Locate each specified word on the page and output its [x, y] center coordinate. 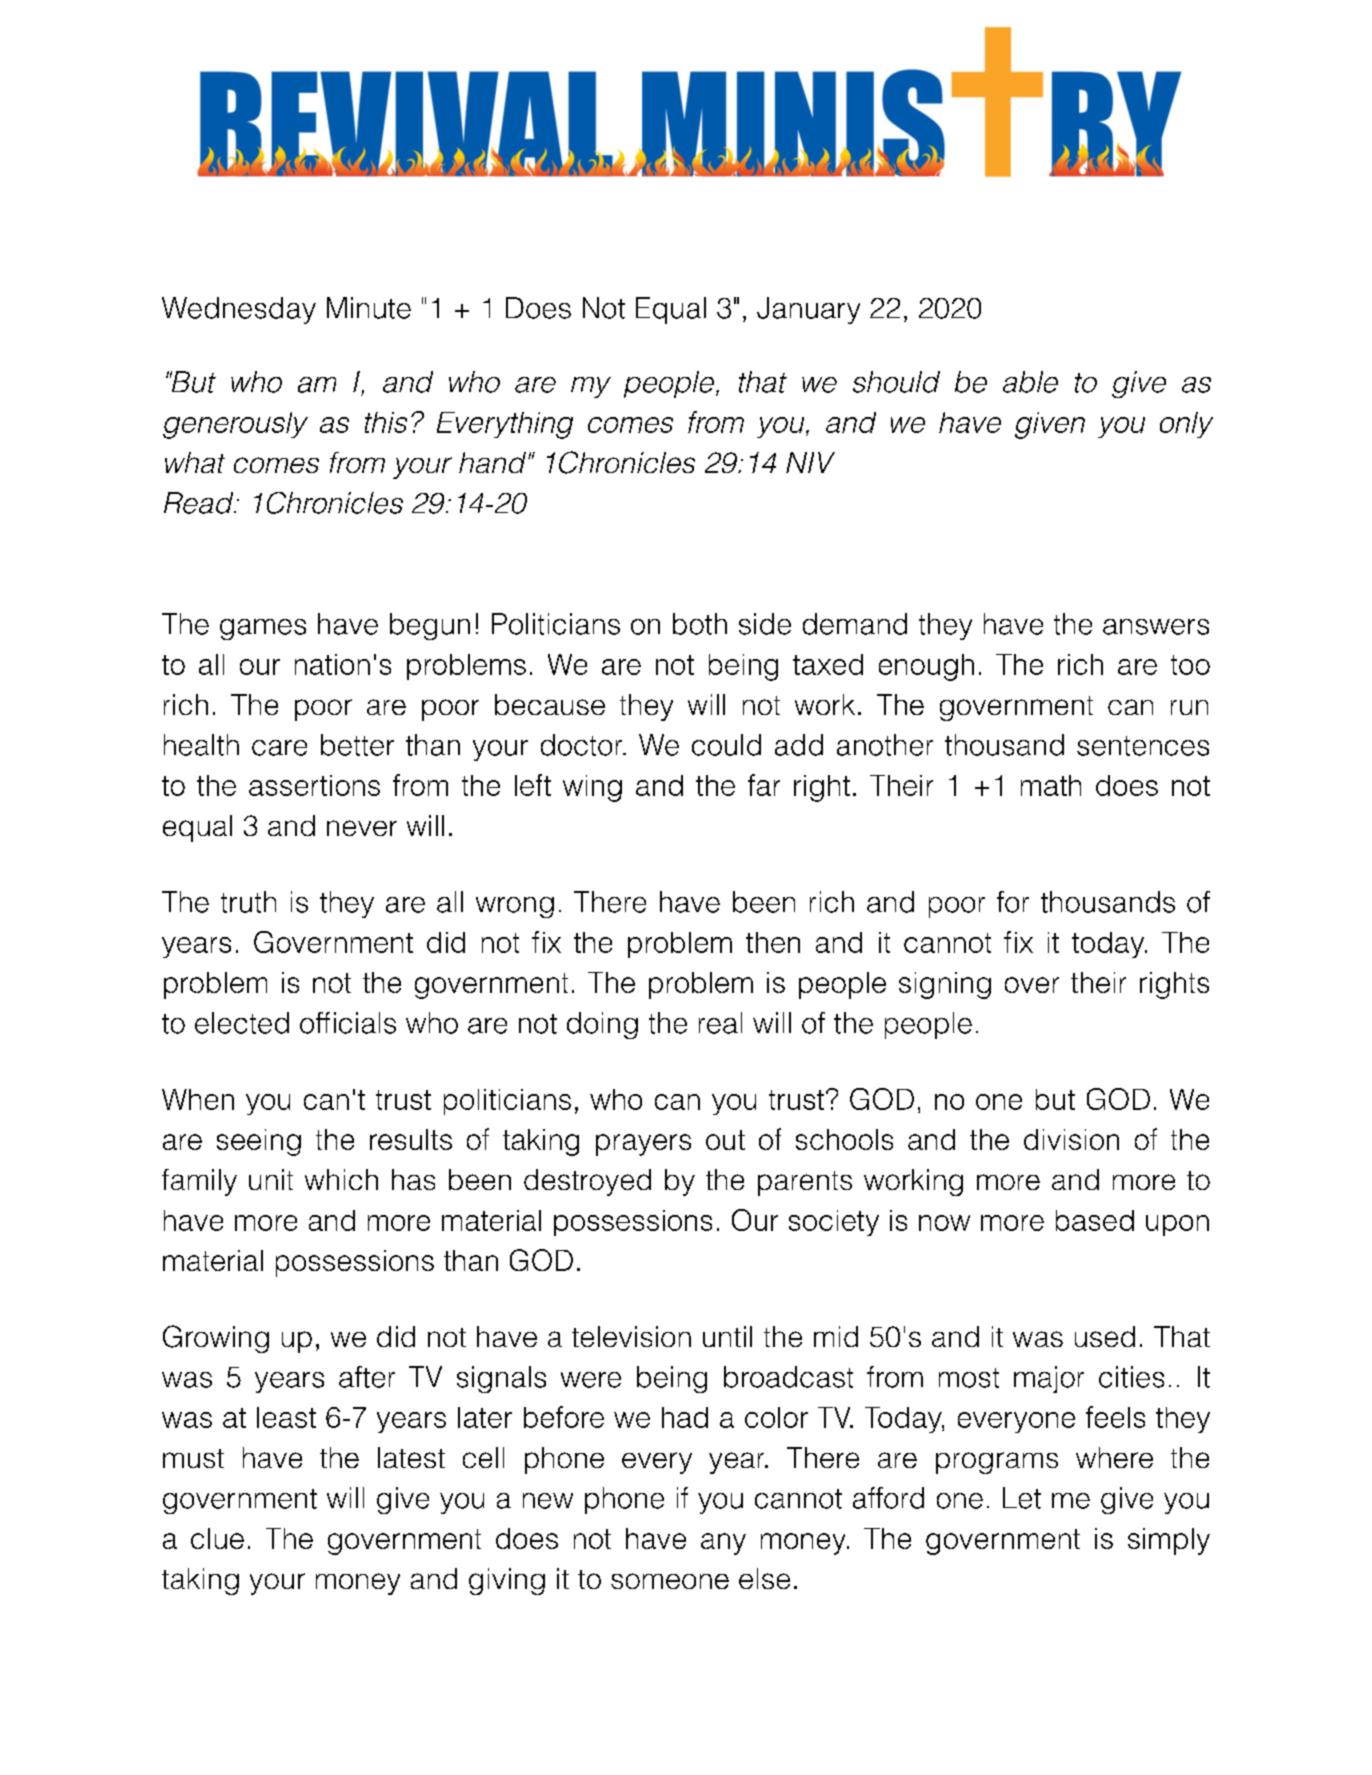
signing [945, 985]
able [1030, 382]
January [808, 310]
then [773, 942]
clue [217, 1538]
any [723, 1544]
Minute [369, 308]
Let [1022, 1498]
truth [248, 902]
